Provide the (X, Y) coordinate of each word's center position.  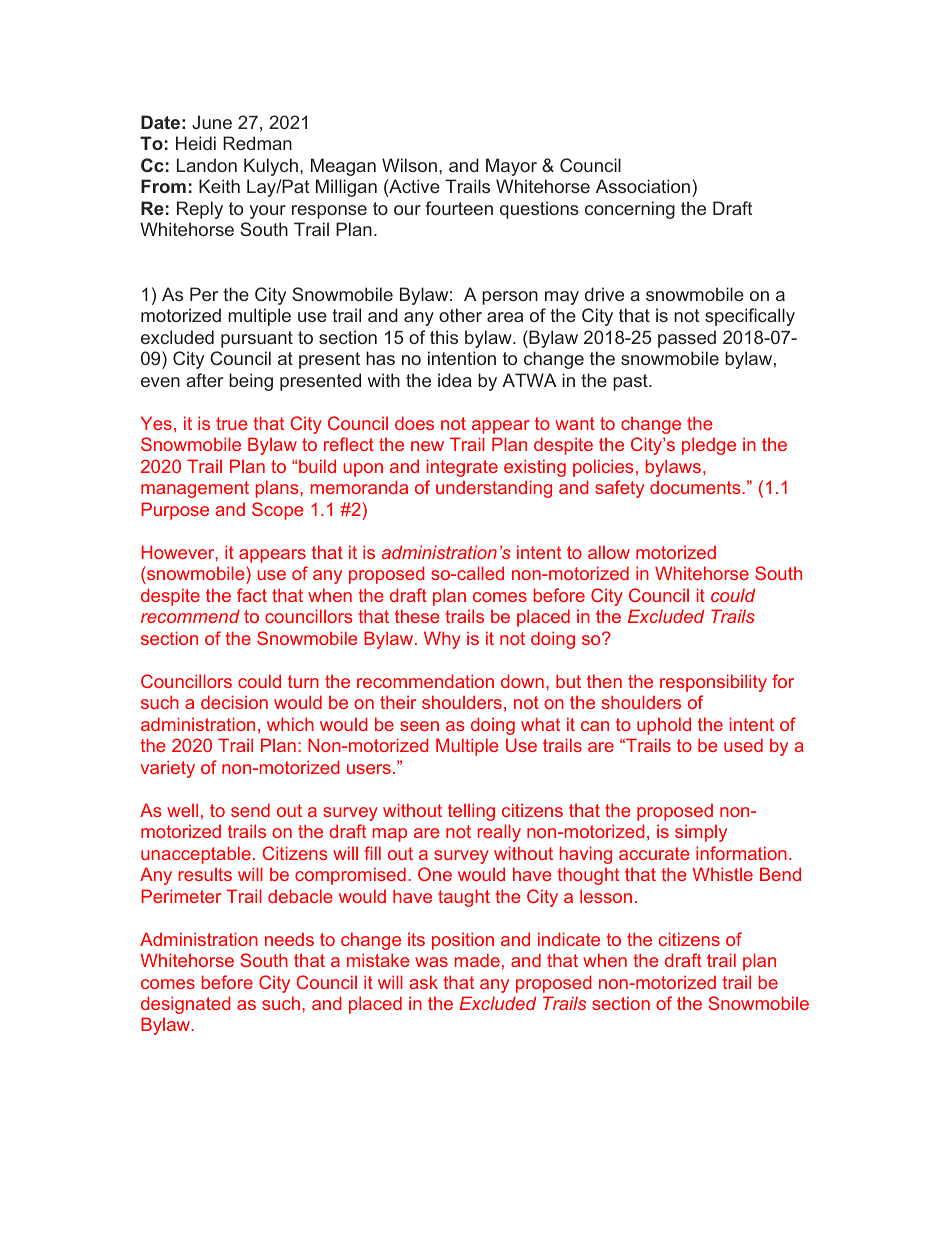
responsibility (713, 683)
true (232, 423)
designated (185, 1005)
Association (643, 186)
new (427, 446)
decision (234, 702)
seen (419, 726)
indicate (569, 939)
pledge (709, 446)
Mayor (511, 167)
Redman (257, 143)
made (477, 960)
